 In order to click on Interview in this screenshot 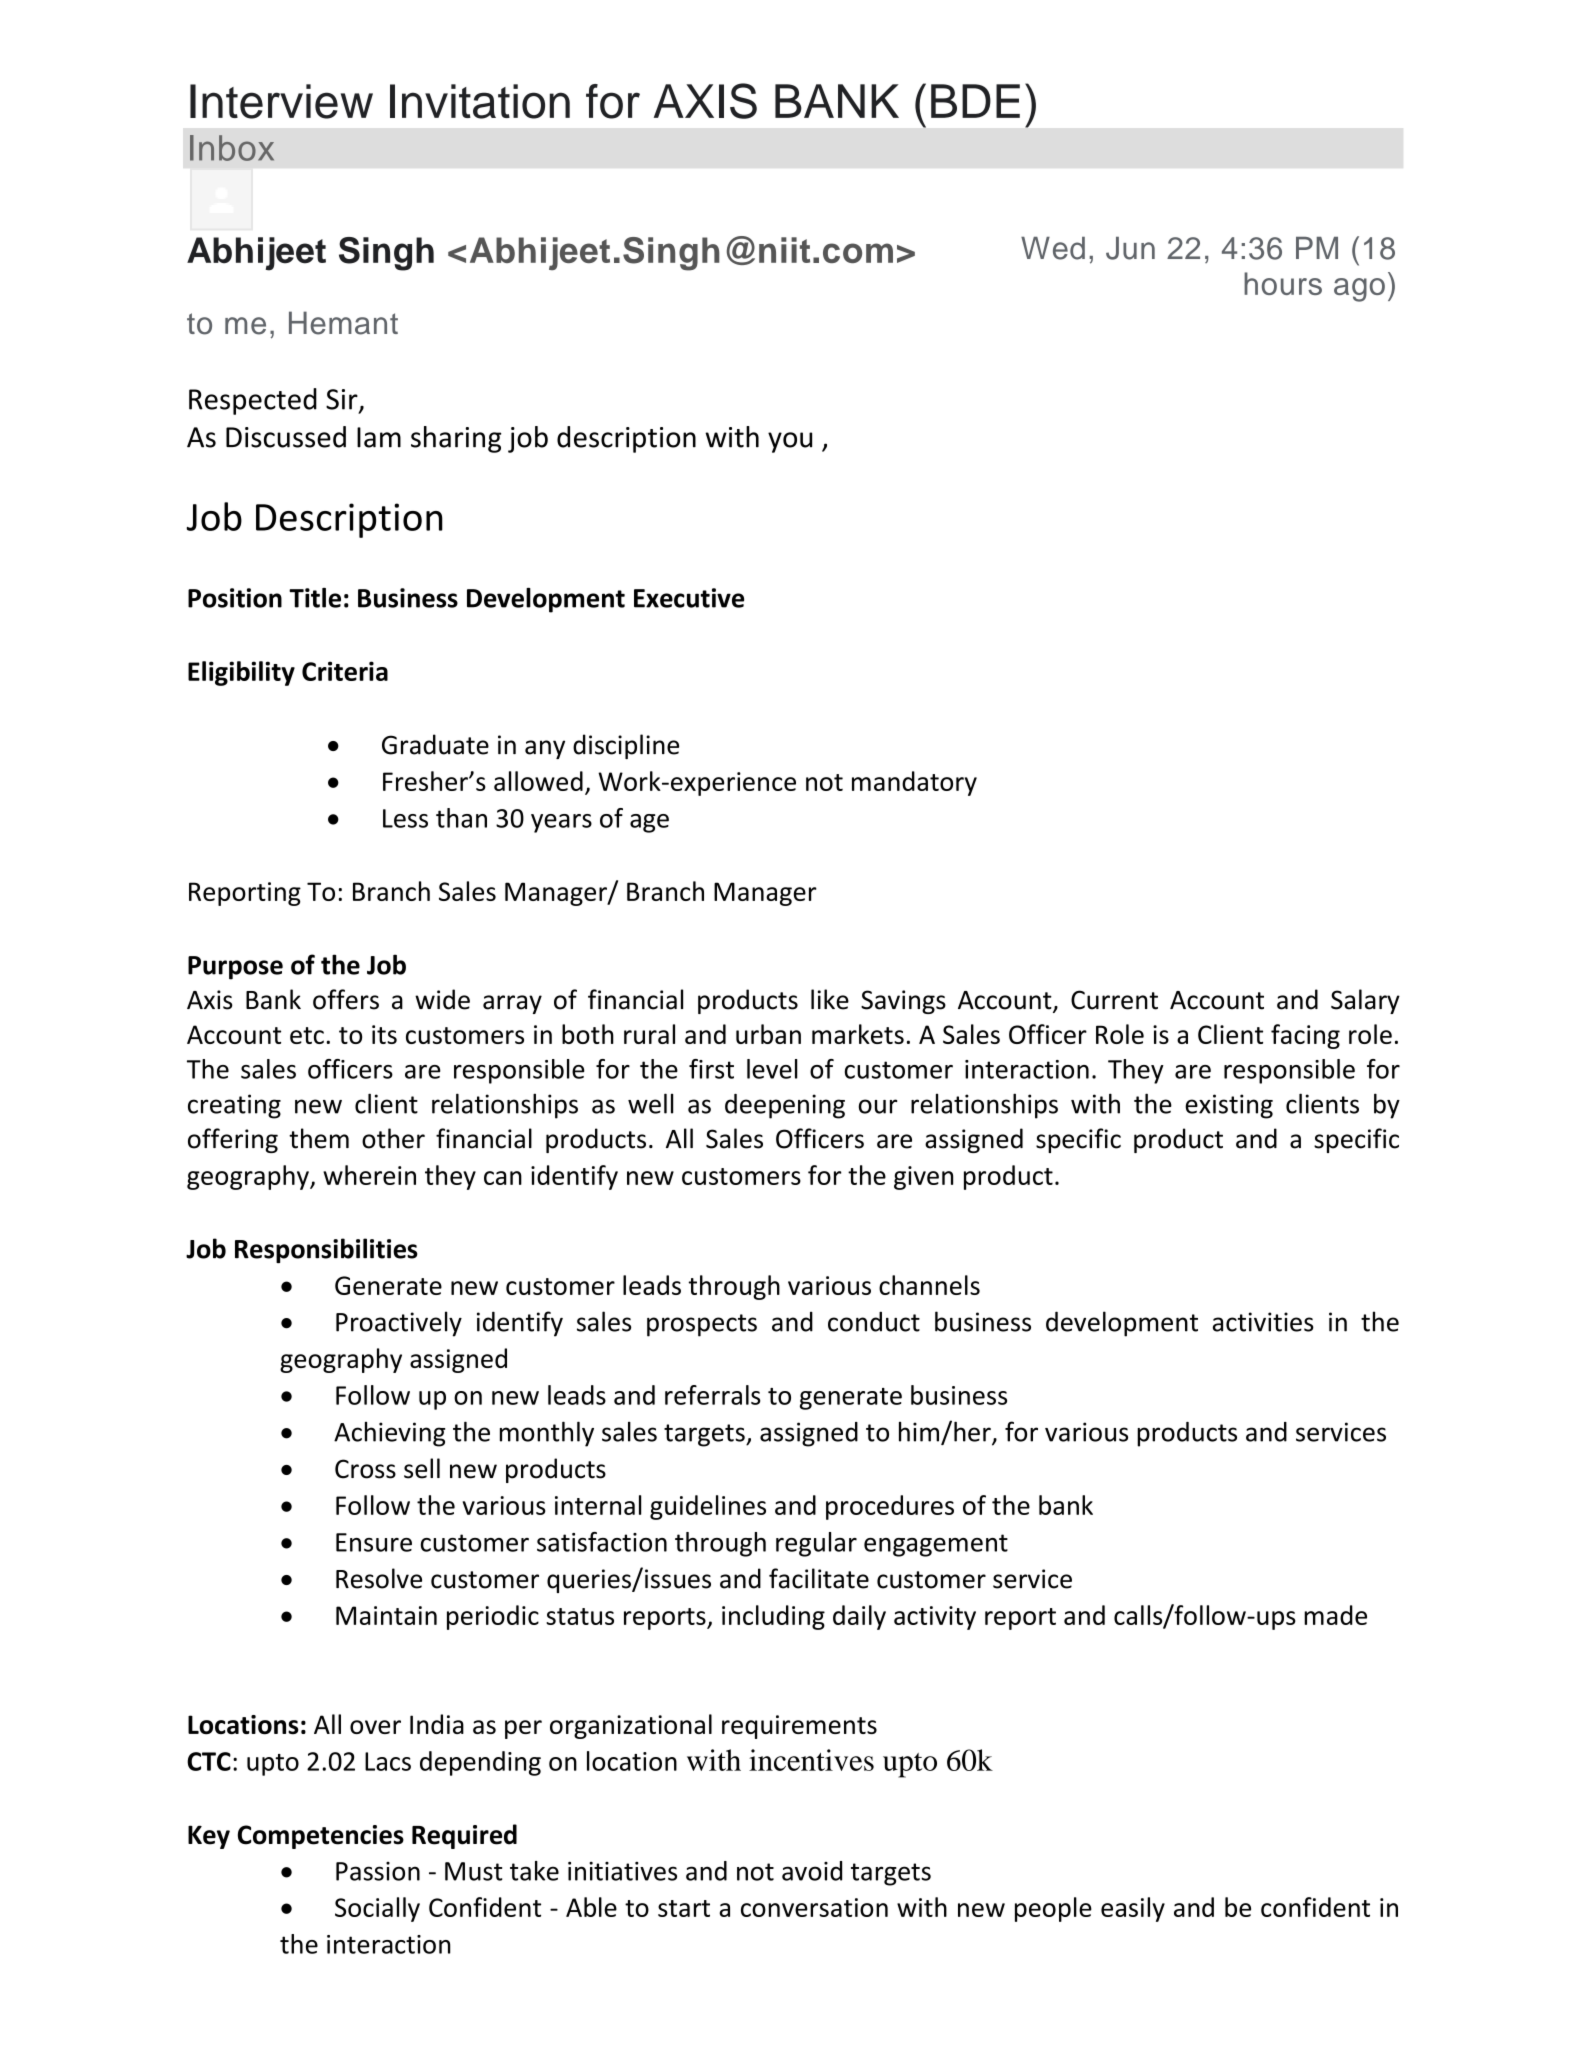, I will do `click(281, 101)`.
